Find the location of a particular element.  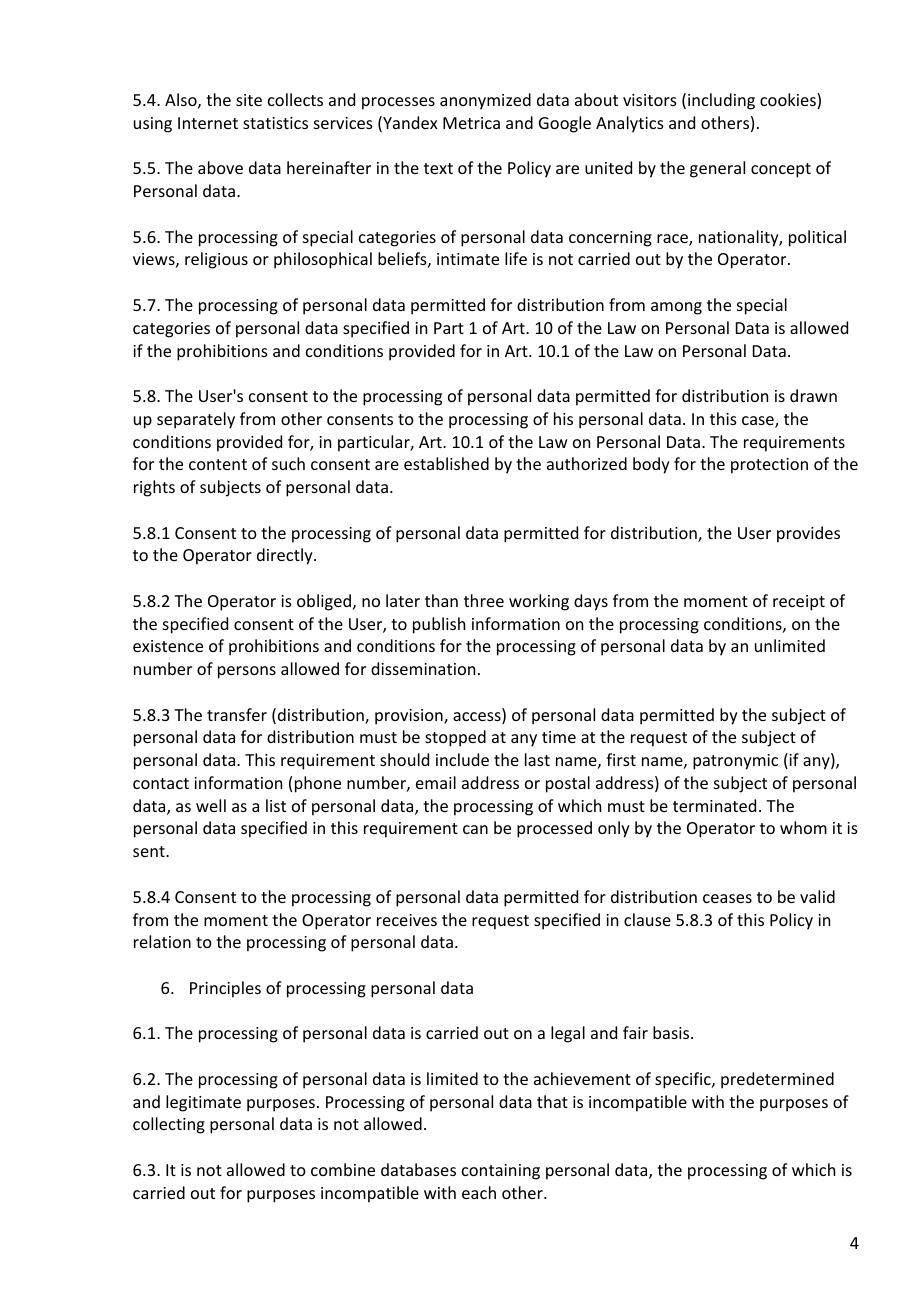

persons is located at coordinates (247, 672).
